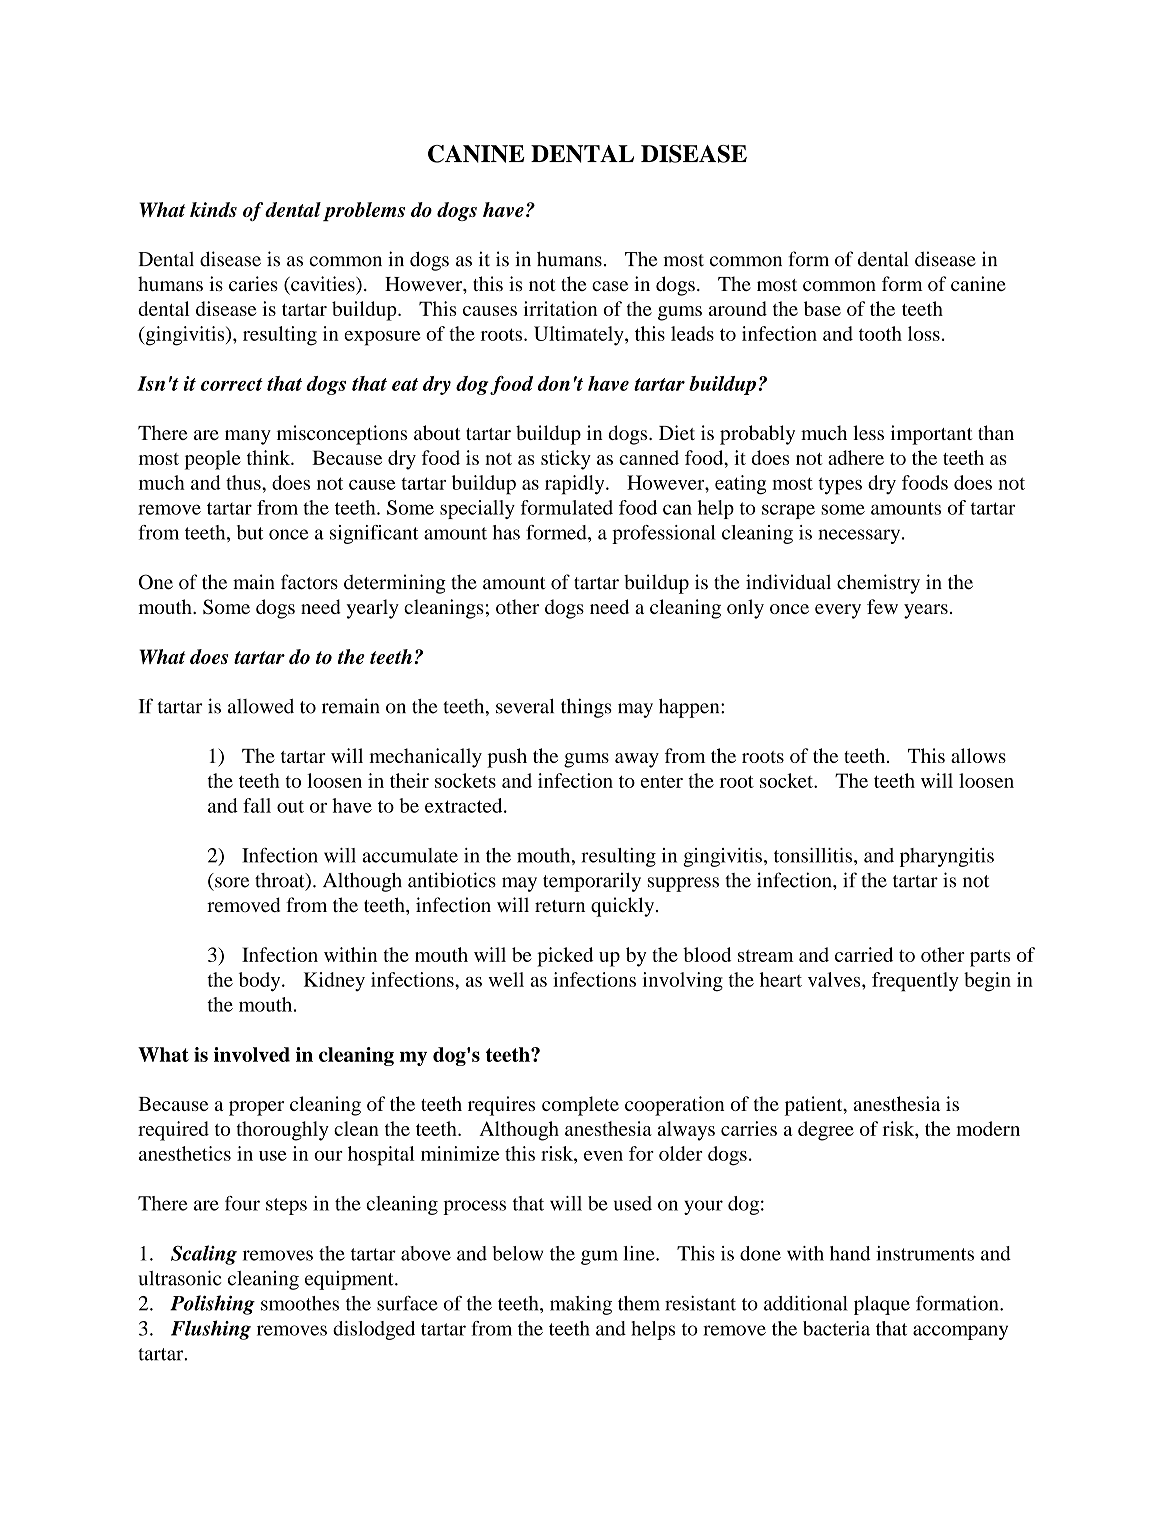 This page has width=1174, height=1519. I want to click on complete, so click(580, 1106).
